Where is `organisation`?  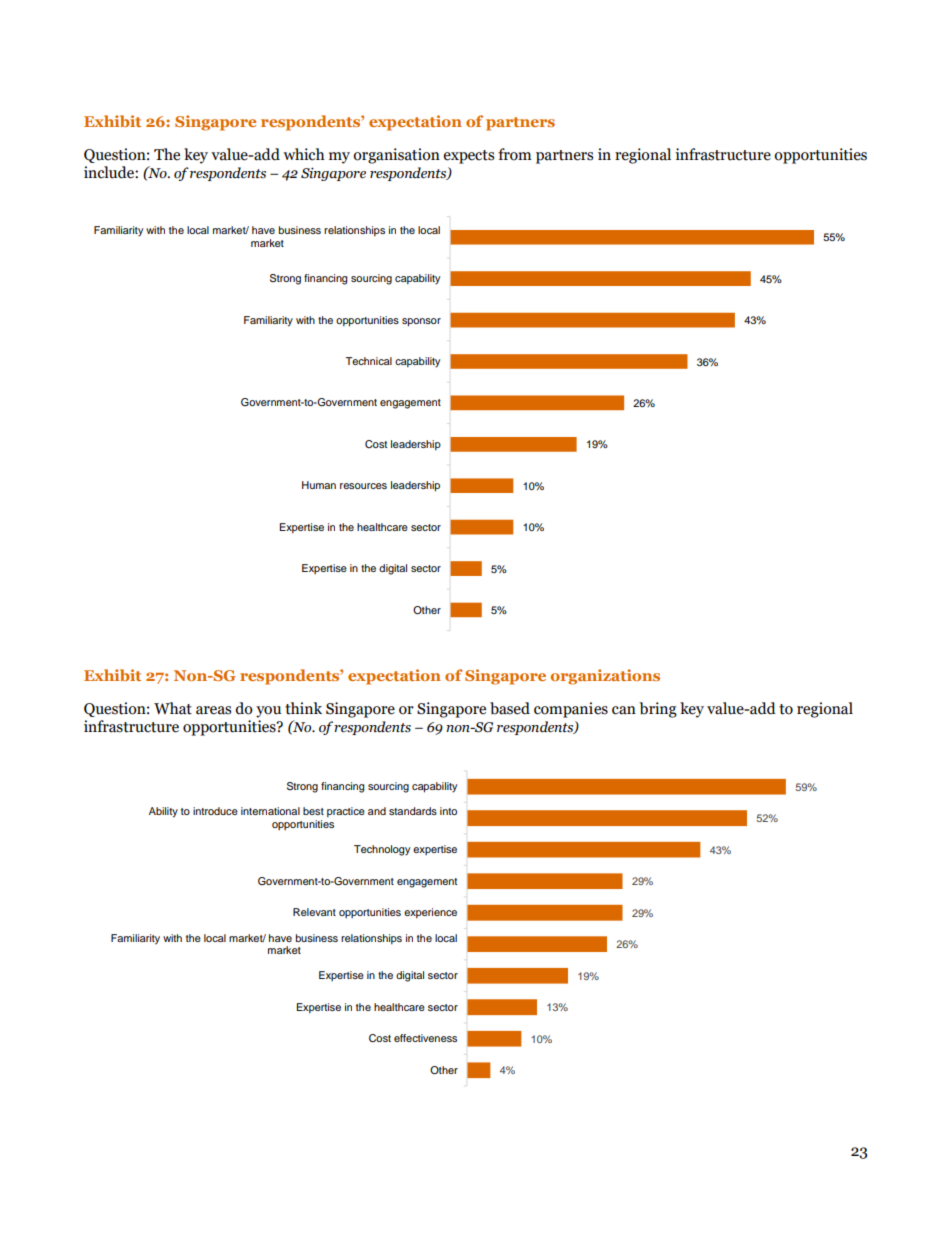
organisation is located at coordinates (396, 156).
